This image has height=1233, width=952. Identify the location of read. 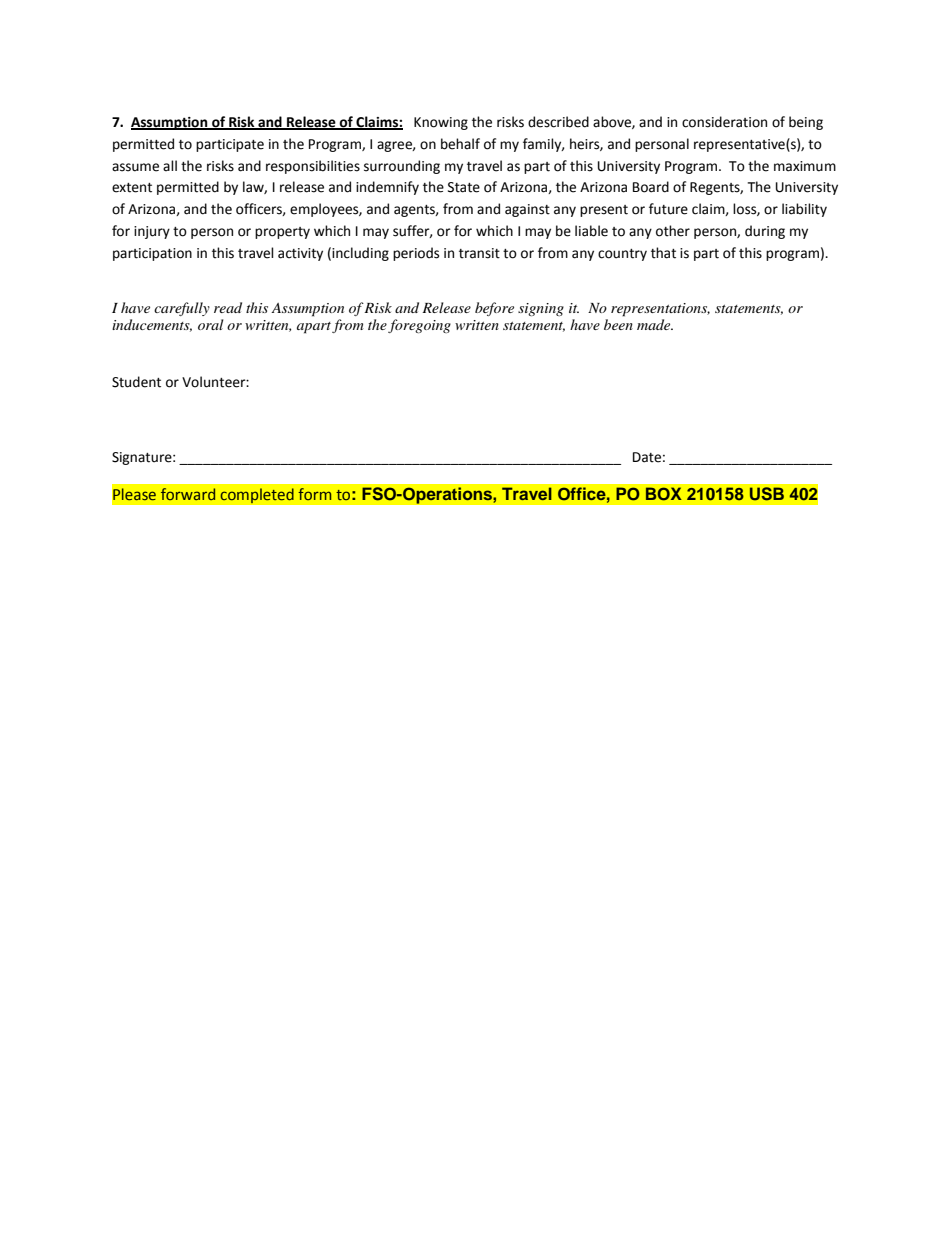
(228, 307).
